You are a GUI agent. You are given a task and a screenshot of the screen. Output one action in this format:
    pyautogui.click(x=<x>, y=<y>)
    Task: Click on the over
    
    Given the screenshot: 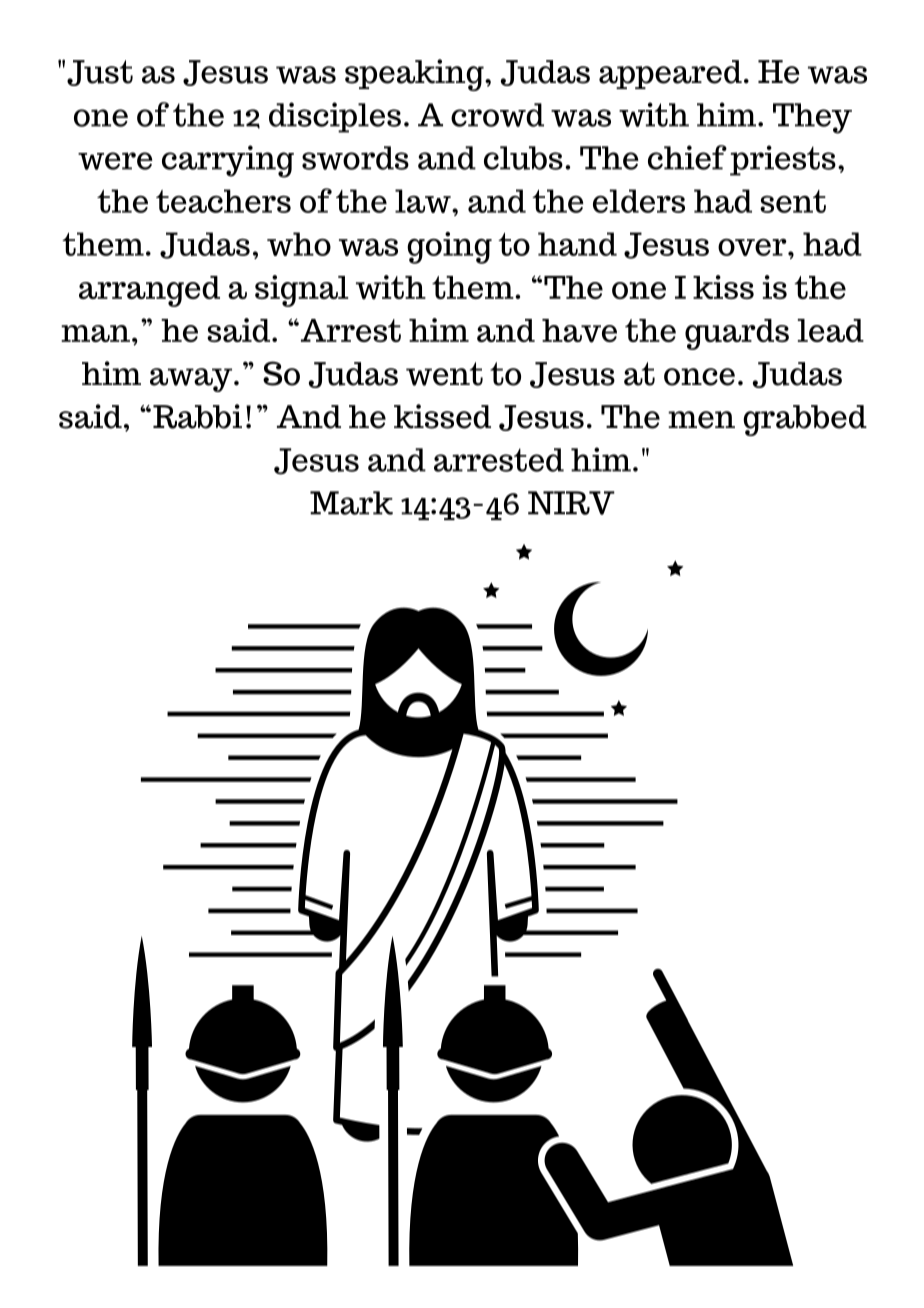 What is the action you would take?
    pyautogui.click(x=753, y=247)
